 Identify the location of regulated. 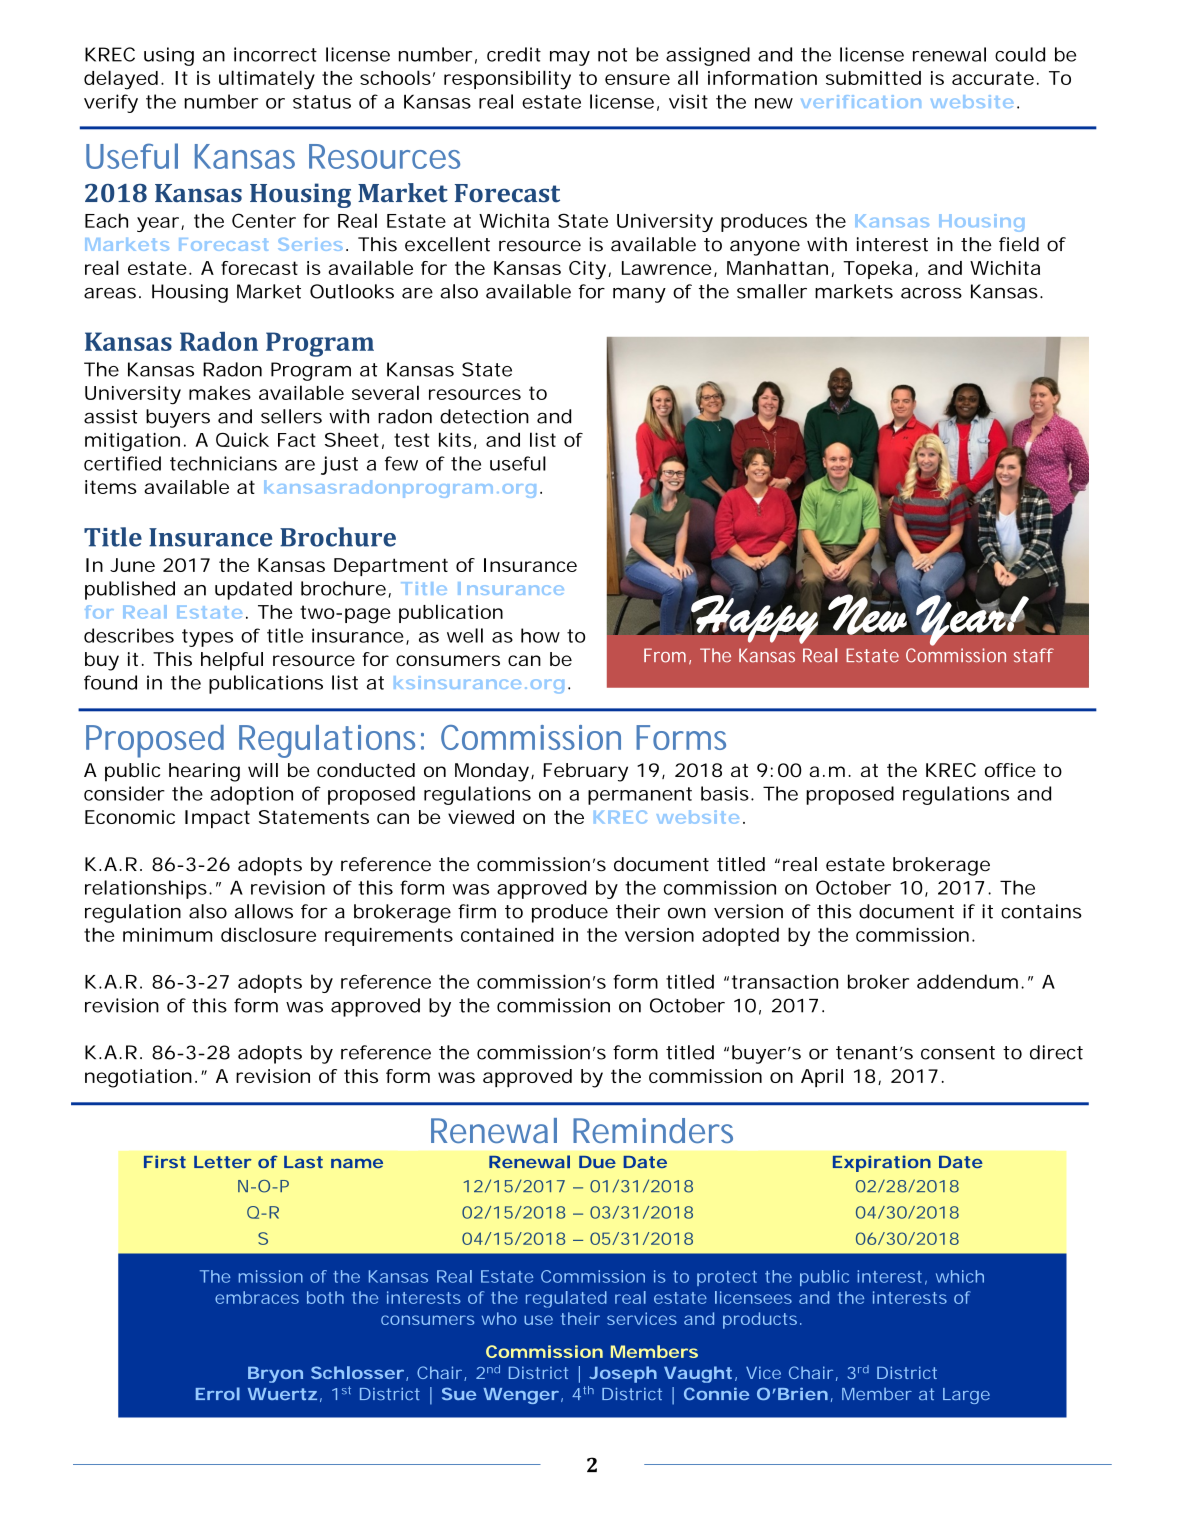
(566, 1299).
